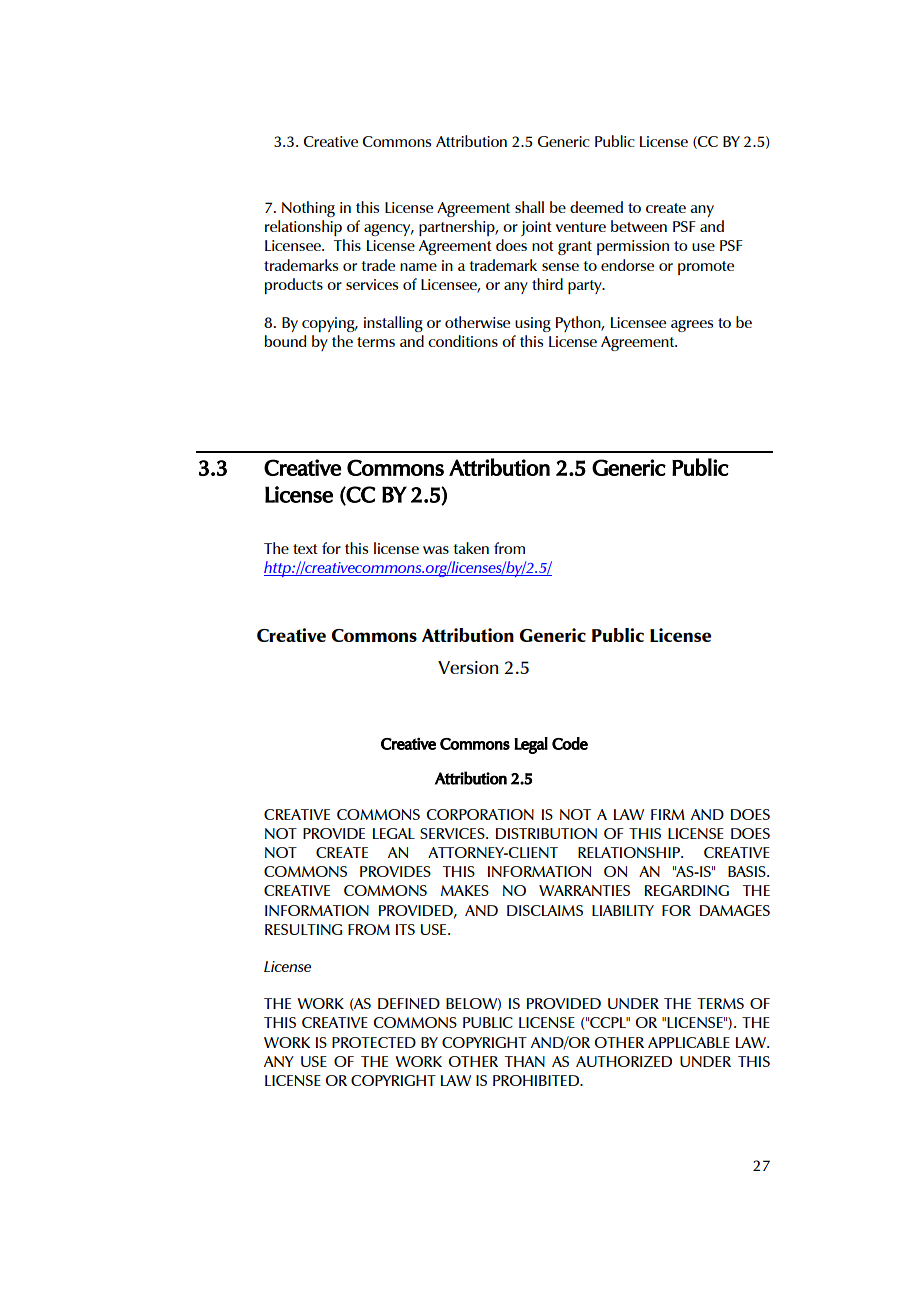 This screenshot has width=924, height=1308. Describe the element at coordinates (305, 549) in the screenshot. I see `text` at that location.
